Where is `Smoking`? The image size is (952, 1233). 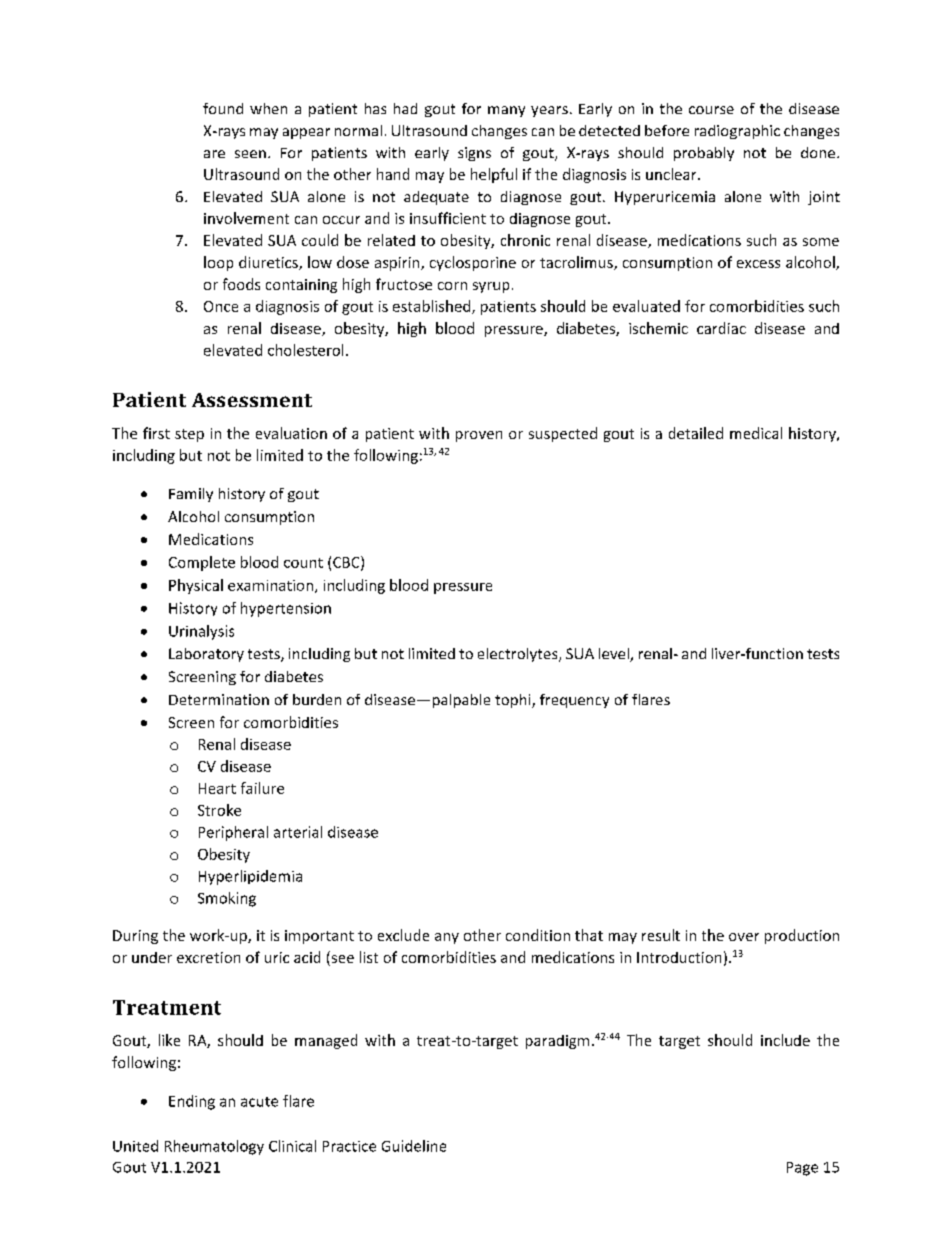 Smoking is located at coordinates (227, 899).
